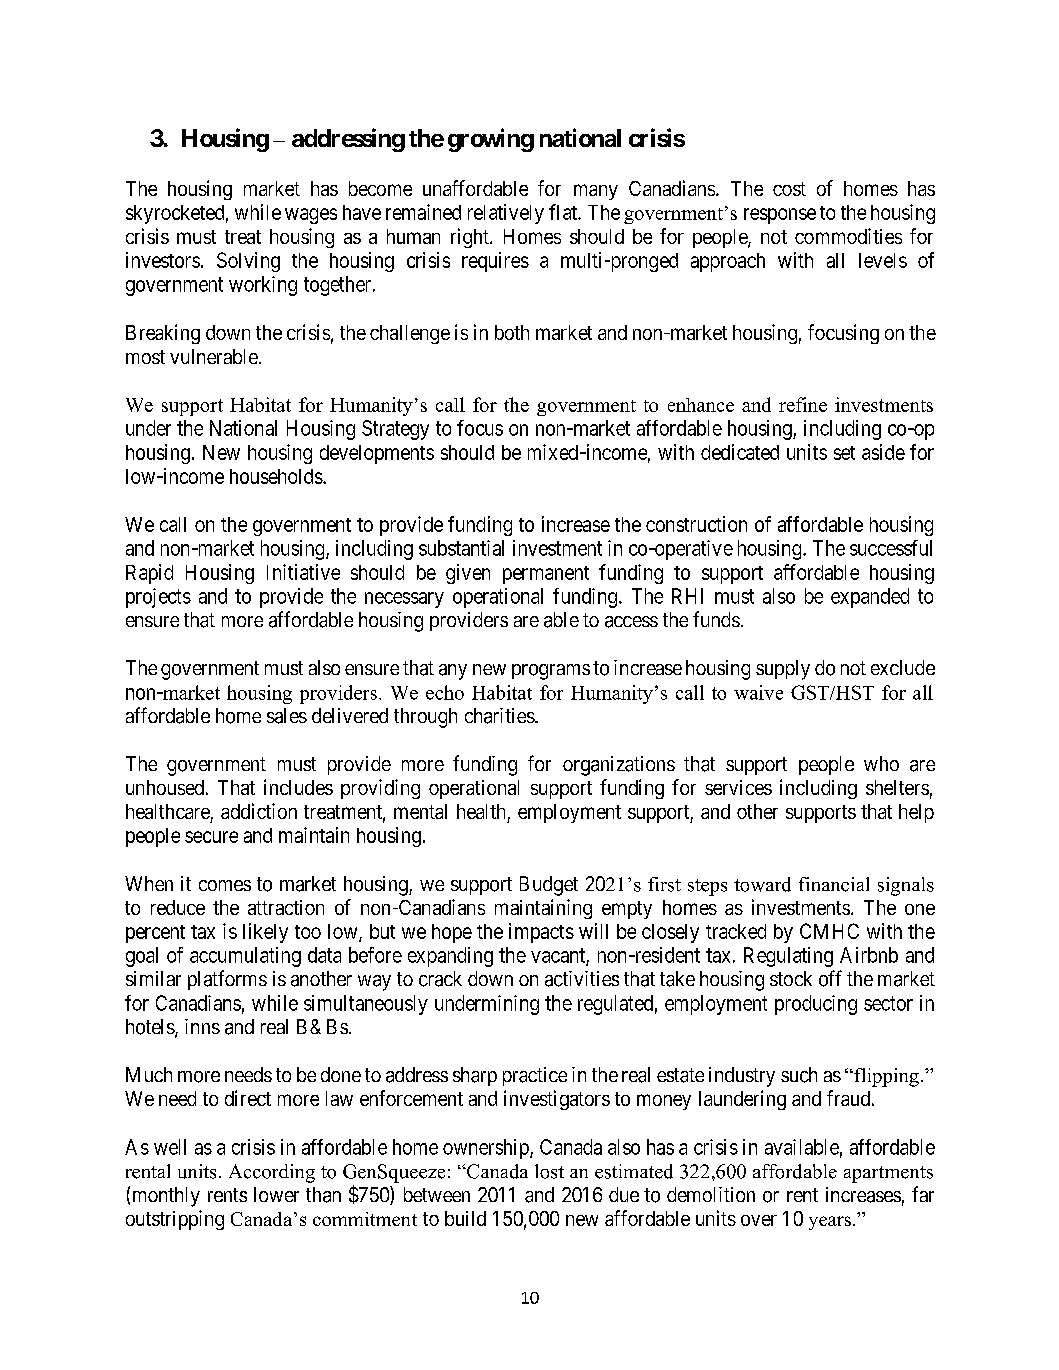 The height and width of the image is (1370, 1059). Describe the element at coordinates (276, 1194) in the image. I see `lower` at that location.
